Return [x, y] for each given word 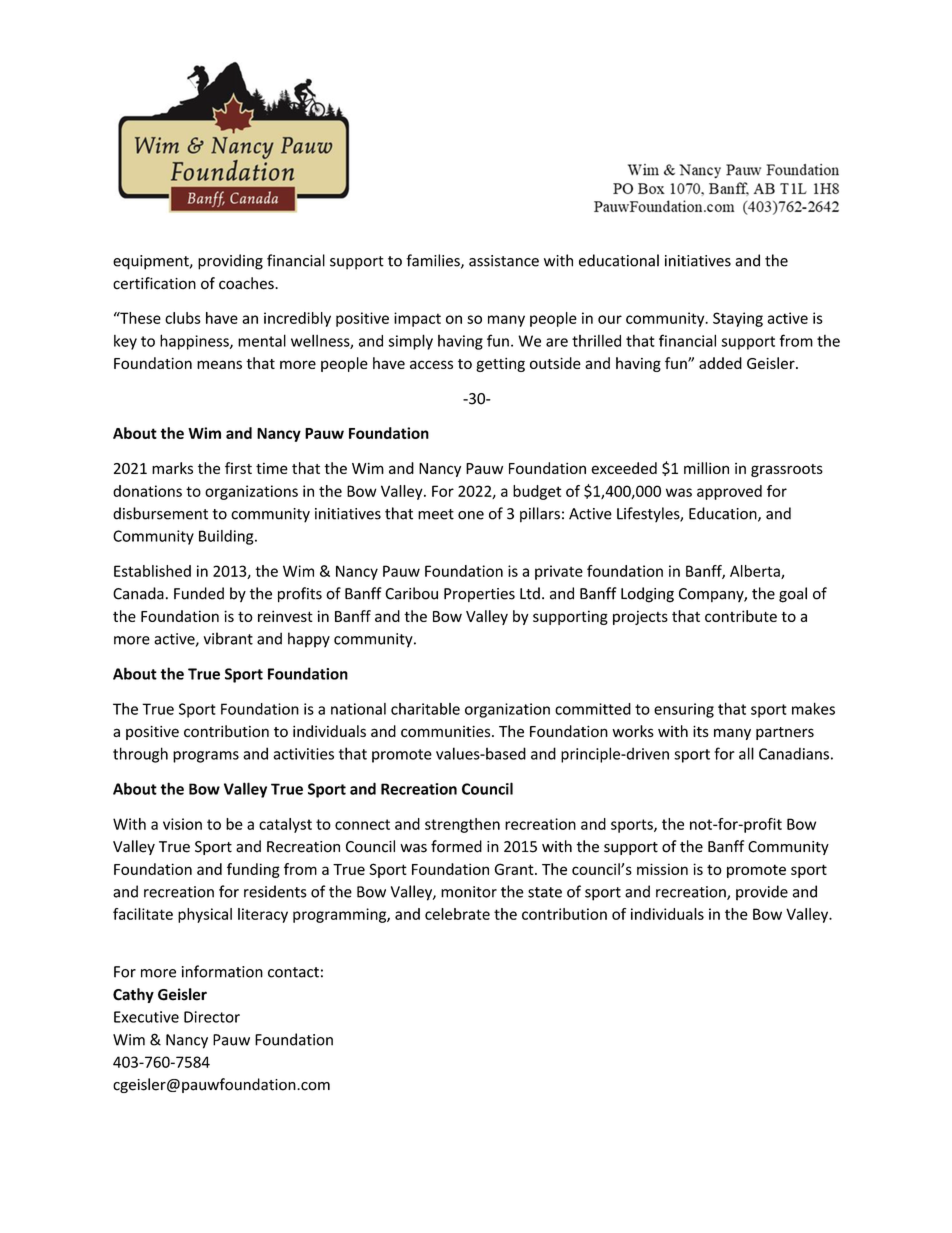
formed [456, 846]
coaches [247, 283]
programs [206, 757]
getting [500, 364]
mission [662, 869]
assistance [504, 261]
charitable [425, 709]
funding [253, 870]
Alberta [756, 572]
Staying [738, 319]
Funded [199, 593]
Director [212, 1017]
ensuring [684, 710]
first [238, 468]
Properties [479, 595]
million [706, 468]
